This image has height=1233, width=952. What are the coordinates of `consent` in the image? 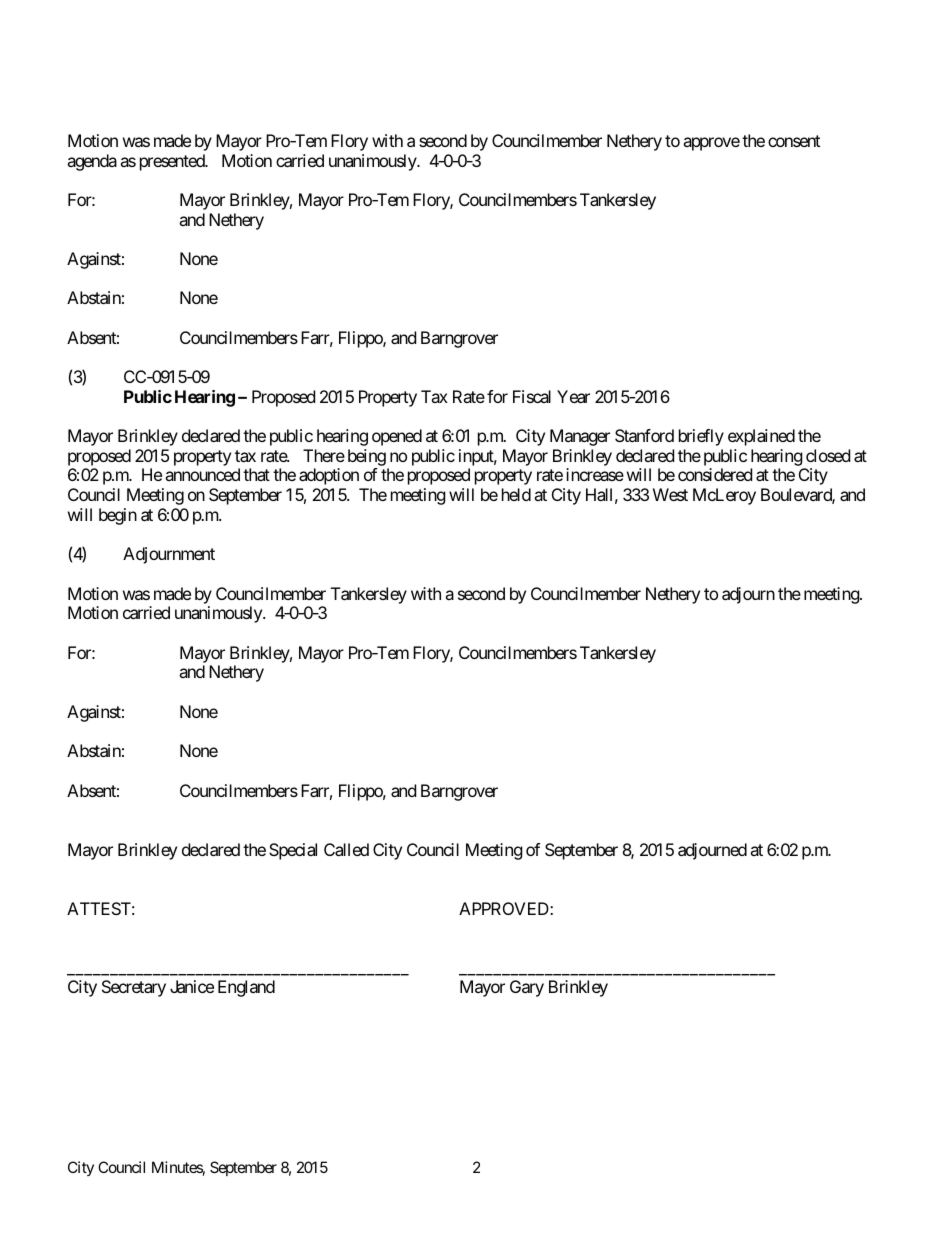 It's located at (794, 141).
